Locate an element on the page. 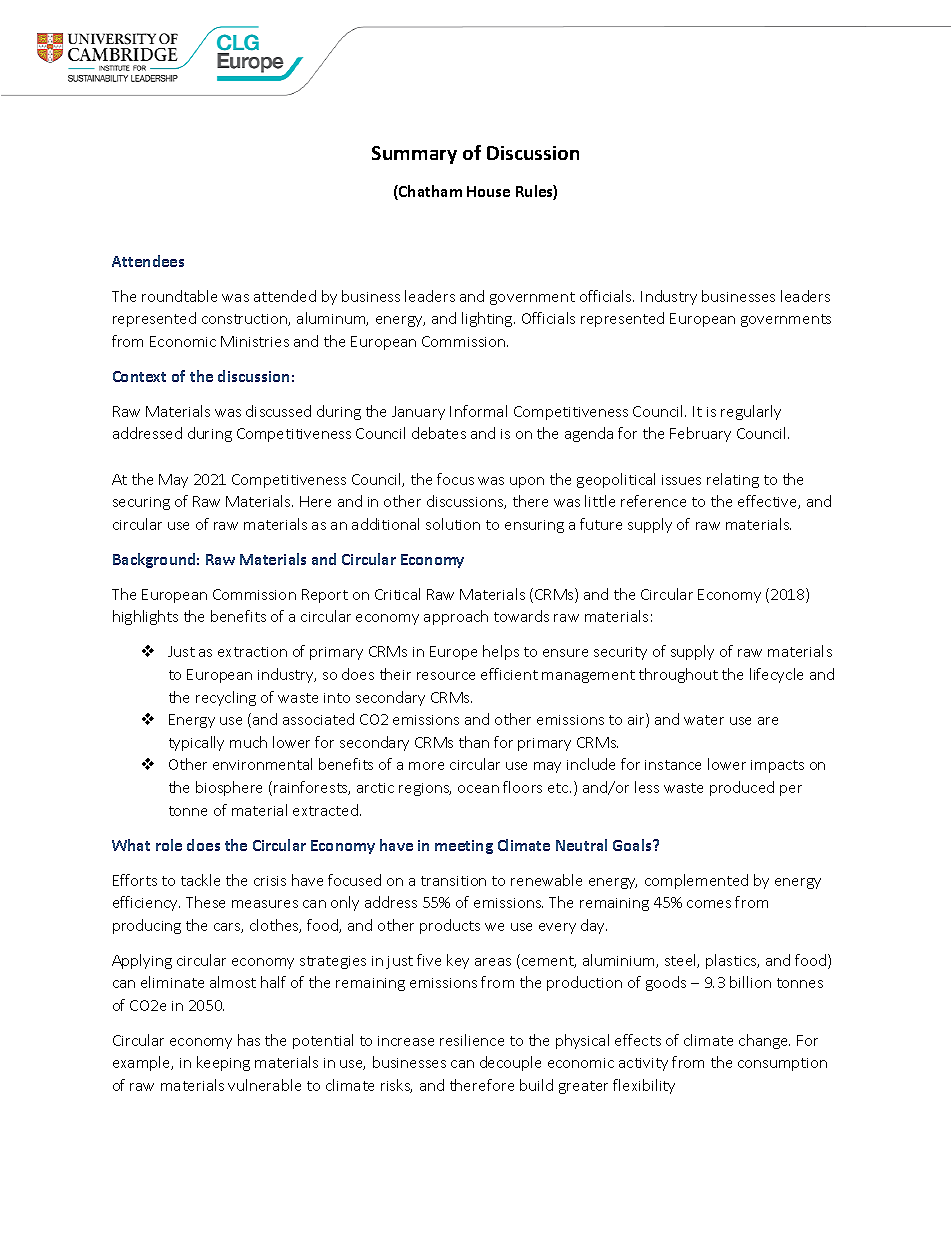 Image resolution: width=952 pixels, height=1233 pixels. House is located at coordinates (488, 191).
